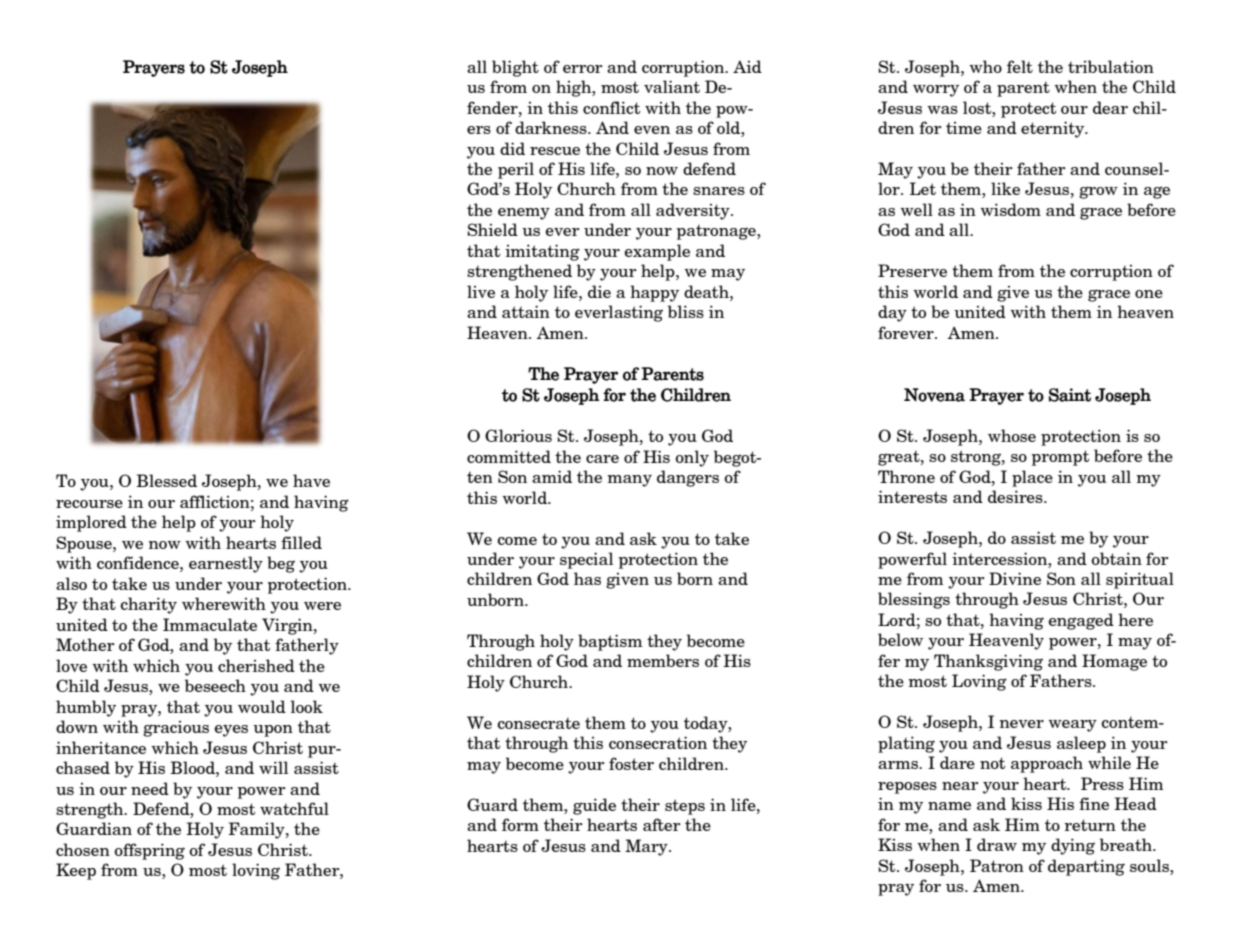 The width and height of the screenshot is (1233, 952). What do you see at coordinates (647, 847) in the screenshot?
I see `Mary` at bounding box center [647, 847].
